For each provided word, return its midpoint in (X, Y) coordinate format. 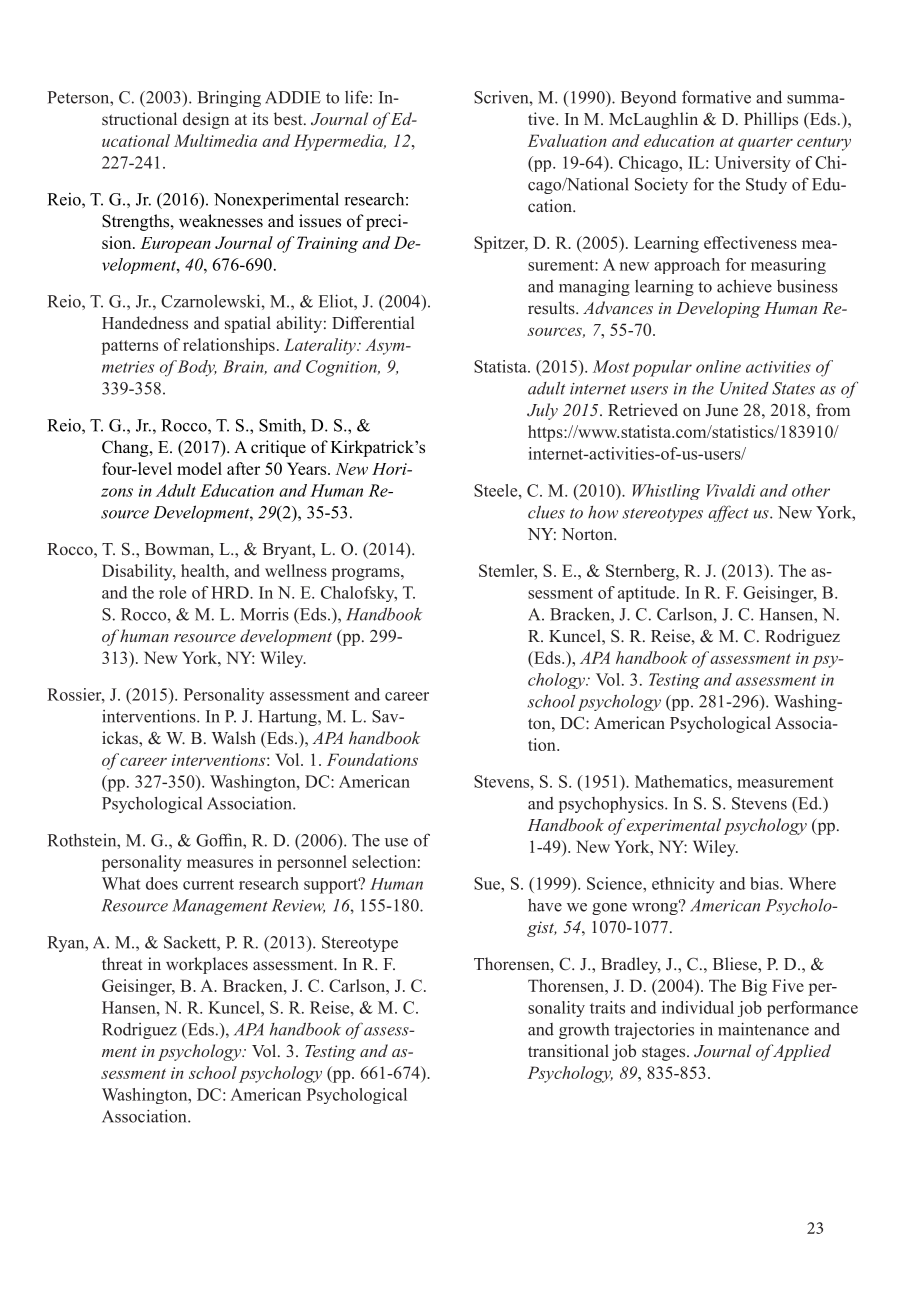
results (552, 308)
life (356, 97)
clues (546, 512)
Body (197, 368)
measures (220, 863)
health (204, 570)
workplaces (207, 965)
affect (728, 513)
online (718, 366)
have (545, 905)
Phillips (771, 120)
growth (584, 1031)
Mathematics (682, 781)
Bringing (229, 98)
